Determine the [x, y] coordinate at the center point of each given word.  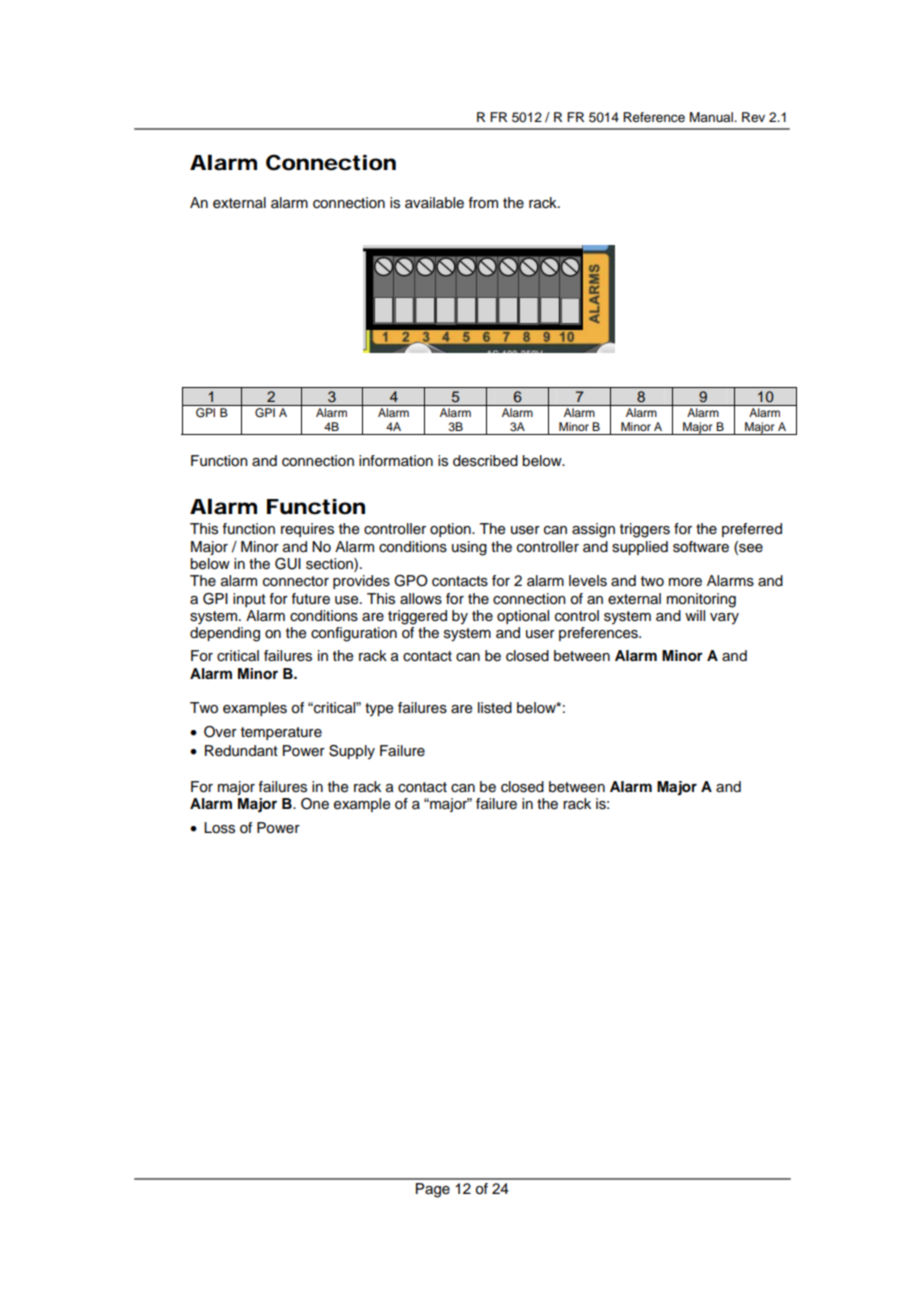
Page [433, 1190]
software [701, 547]
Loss [219, 828]
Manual [712, 117]
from [483, 202]
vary [724, 618]
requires [307, 530]
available [434, 203]
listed [495, 708]
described [485, 461]
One [315, 804]
